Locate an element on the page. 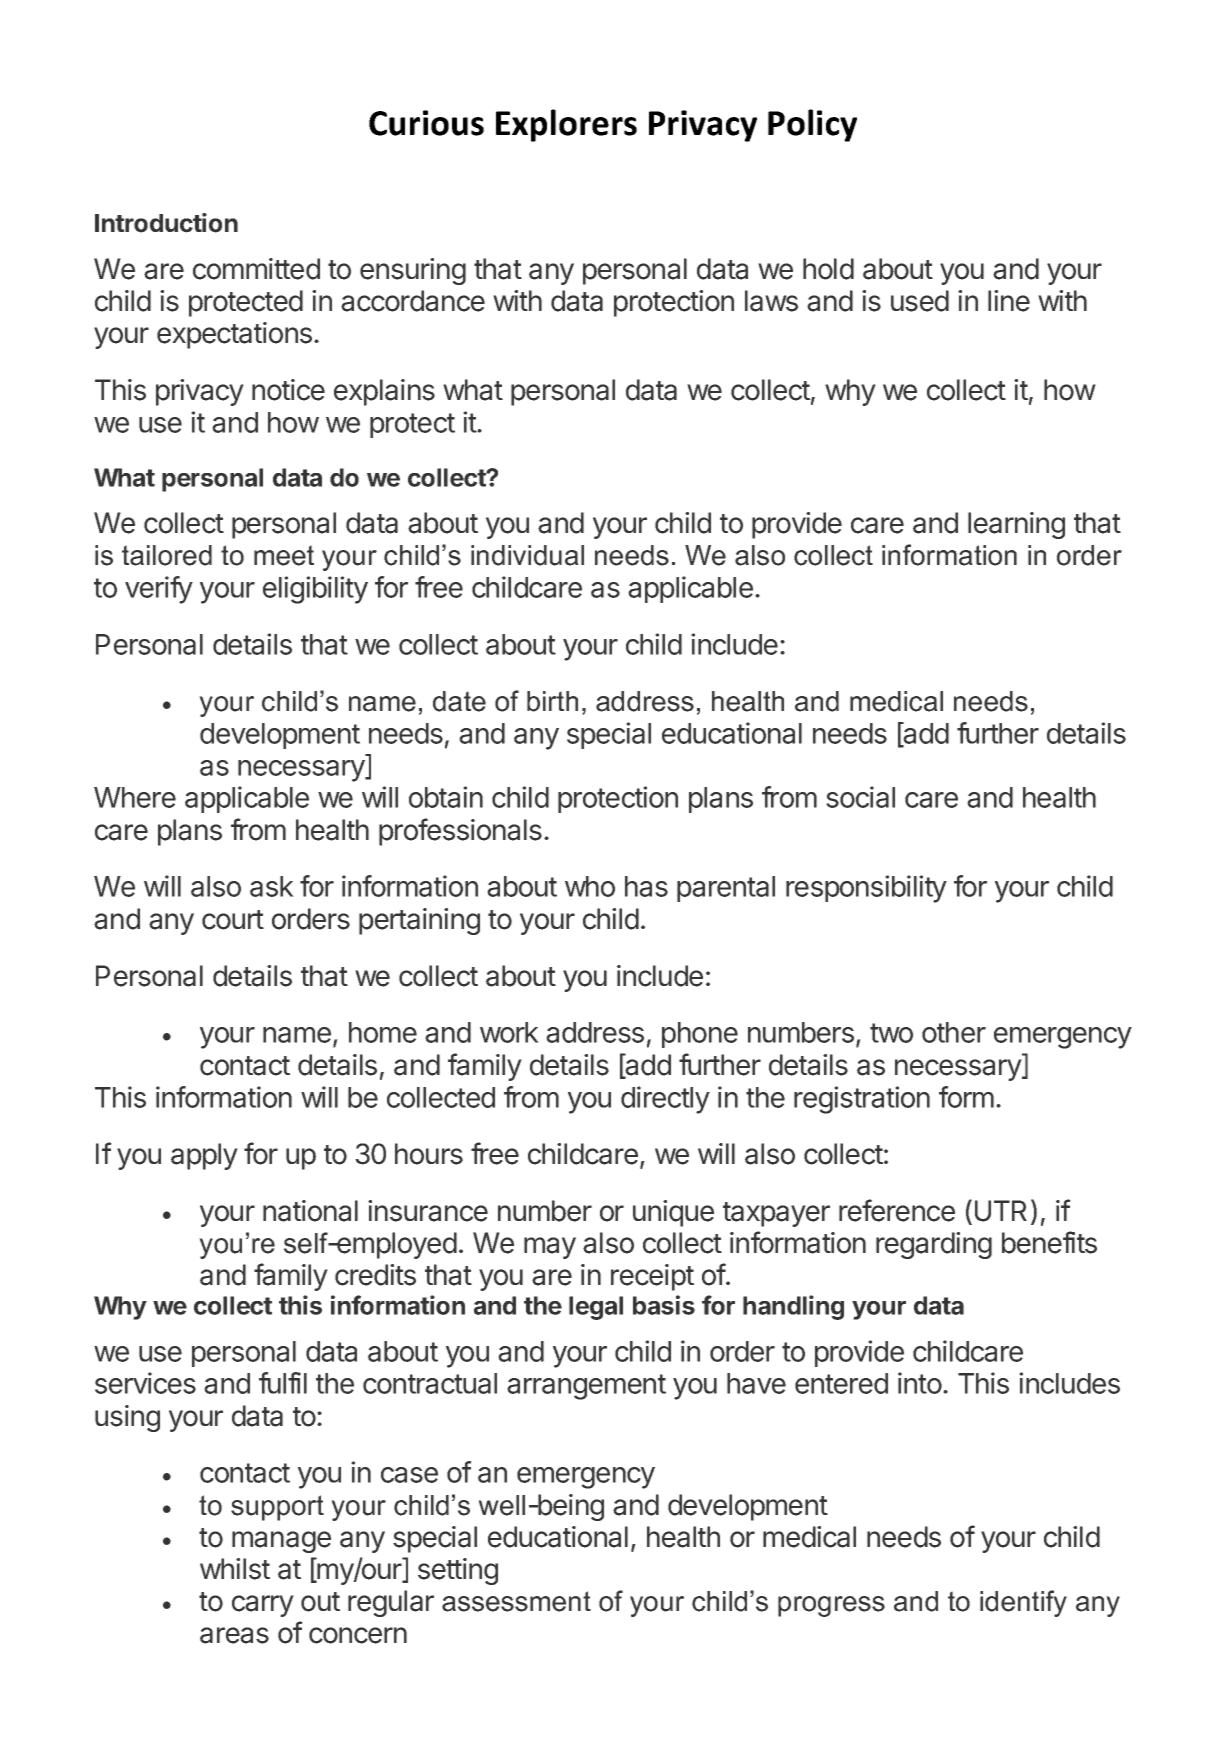 The width and height of the image is (1232, 1742). eligibility is located at coordinates (315, 590).
